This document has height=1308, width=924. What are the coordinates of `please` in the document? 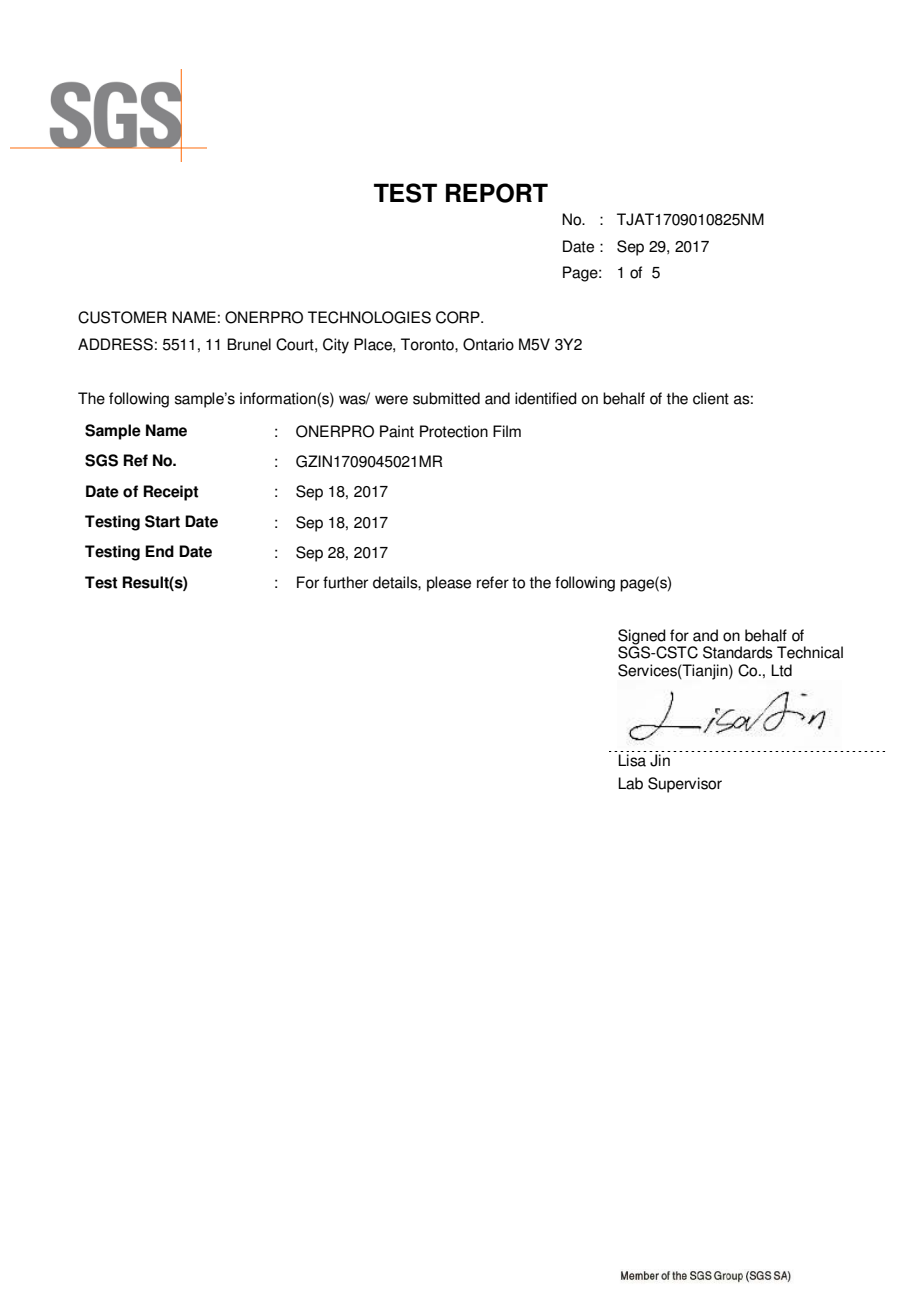 It's located at (449, 584).
